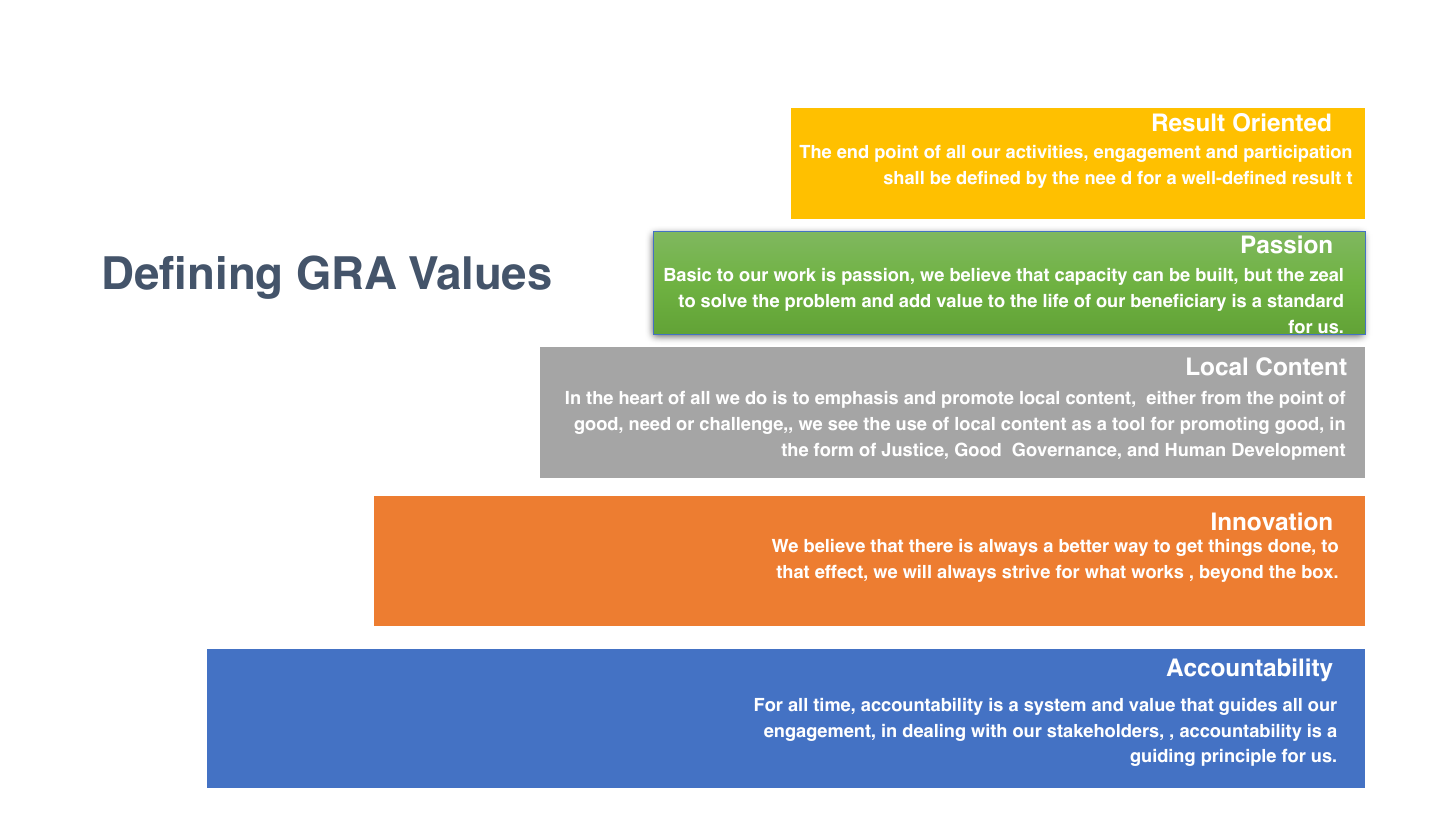 The width and height of the document is (1456, 819). I want to click on beneficiary, so click(1178, 302).
